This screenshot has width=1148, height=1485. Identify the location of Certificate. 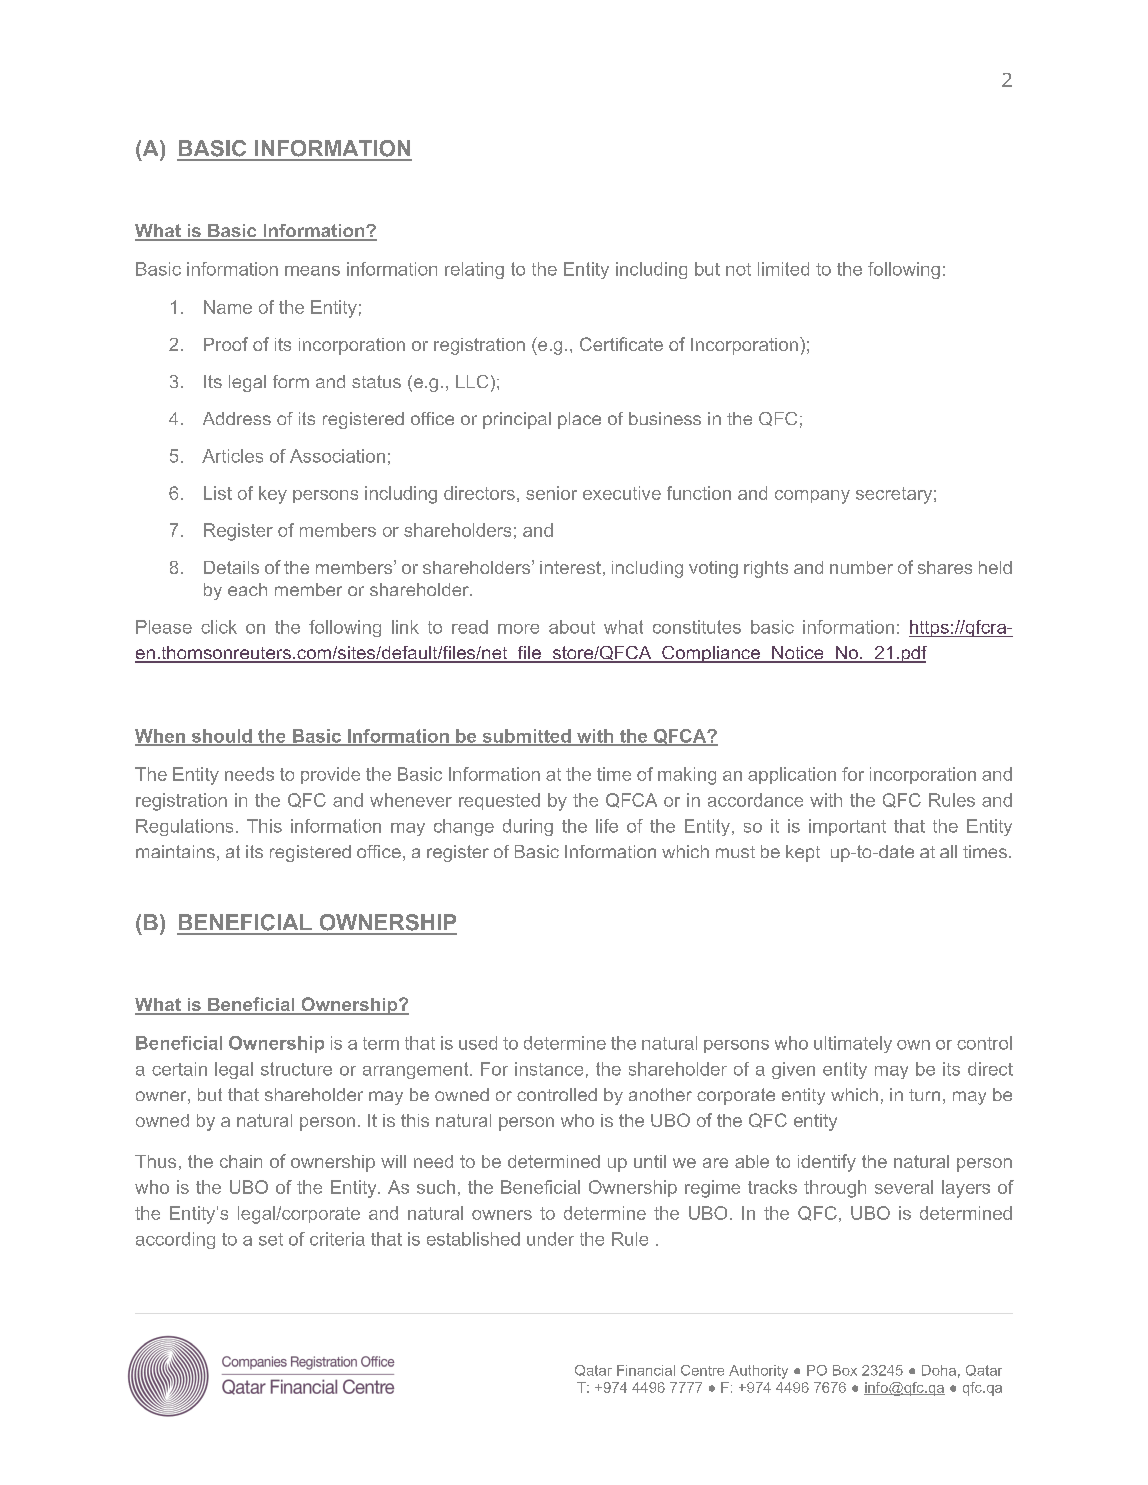
(621, 344).
